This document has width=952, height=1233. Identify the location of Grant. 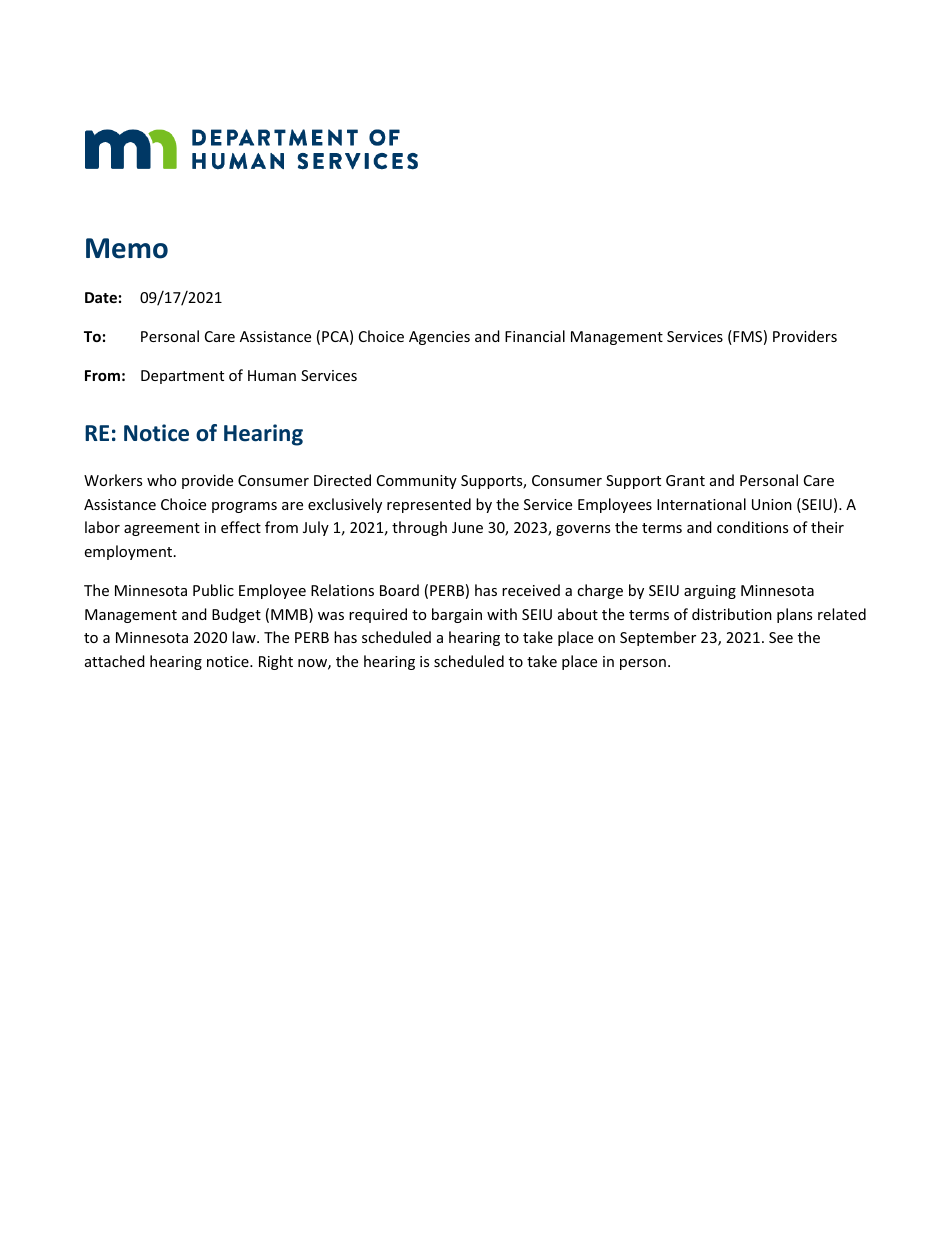
(685, 480).
